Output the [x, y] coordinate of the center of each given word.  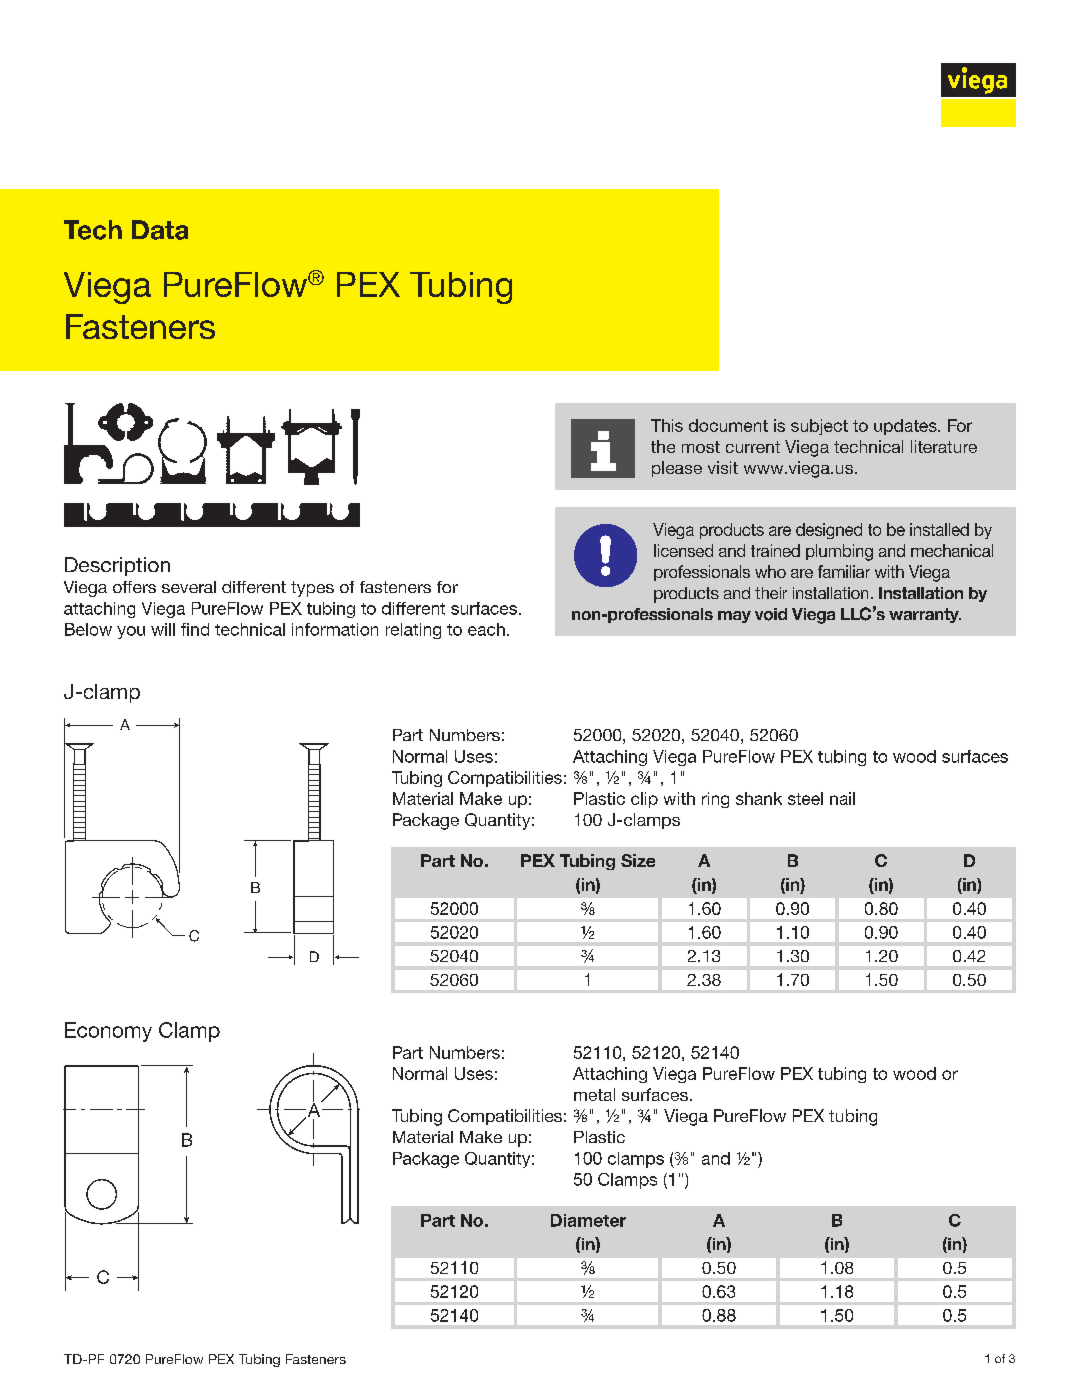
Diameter [588, 1220]
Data [160, 230]
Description [117, 566]
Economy [108, 1032]
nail [842, 798]
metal [594, 1094]
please [677, 469]
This [667, 425]
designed [829, 531]
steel [805, 798]
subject [819, 427]
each [486, 629]
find [195, 629]
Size [638, 860]
